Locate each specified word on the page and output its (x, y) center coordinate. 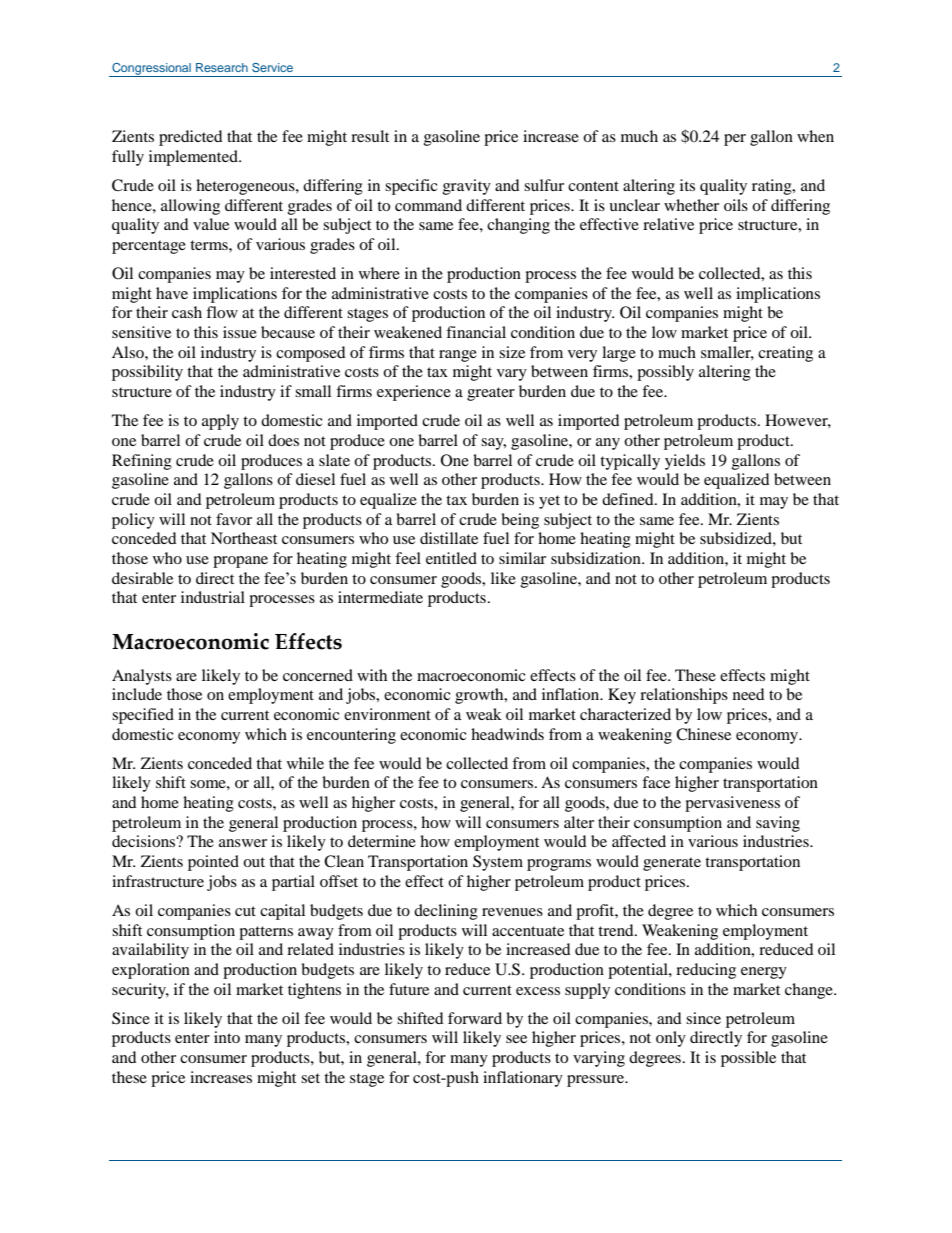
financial (476, 332)
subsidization (597, 558)
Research (222, 67)
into (227, 1037)
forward (475, 1018)
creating (785, 354)
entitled (451, 558)
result (370, 136)
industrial (213, 597)
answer (243, 843)
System (498, 863)
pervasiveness (732, 804)
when (815, 136)
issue (240, 332)
